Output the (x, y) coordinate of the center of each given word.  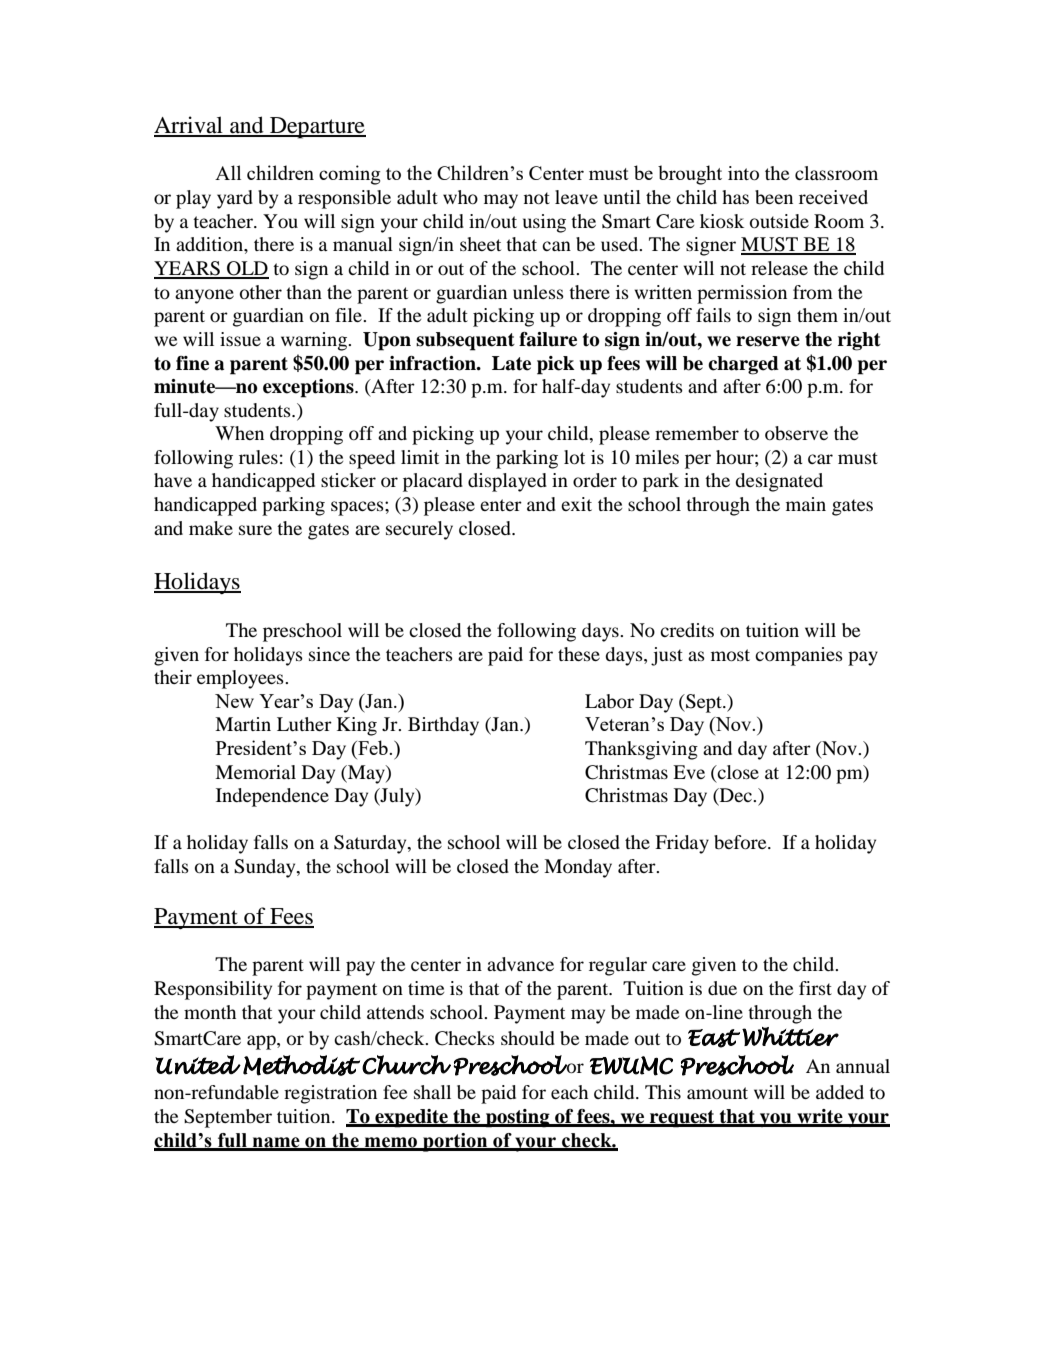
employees (241, 679)
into (743, 173)
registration (330, 1094)
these (579, 654)
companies (799, 656)
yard (235, 199)
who (460, 197)
